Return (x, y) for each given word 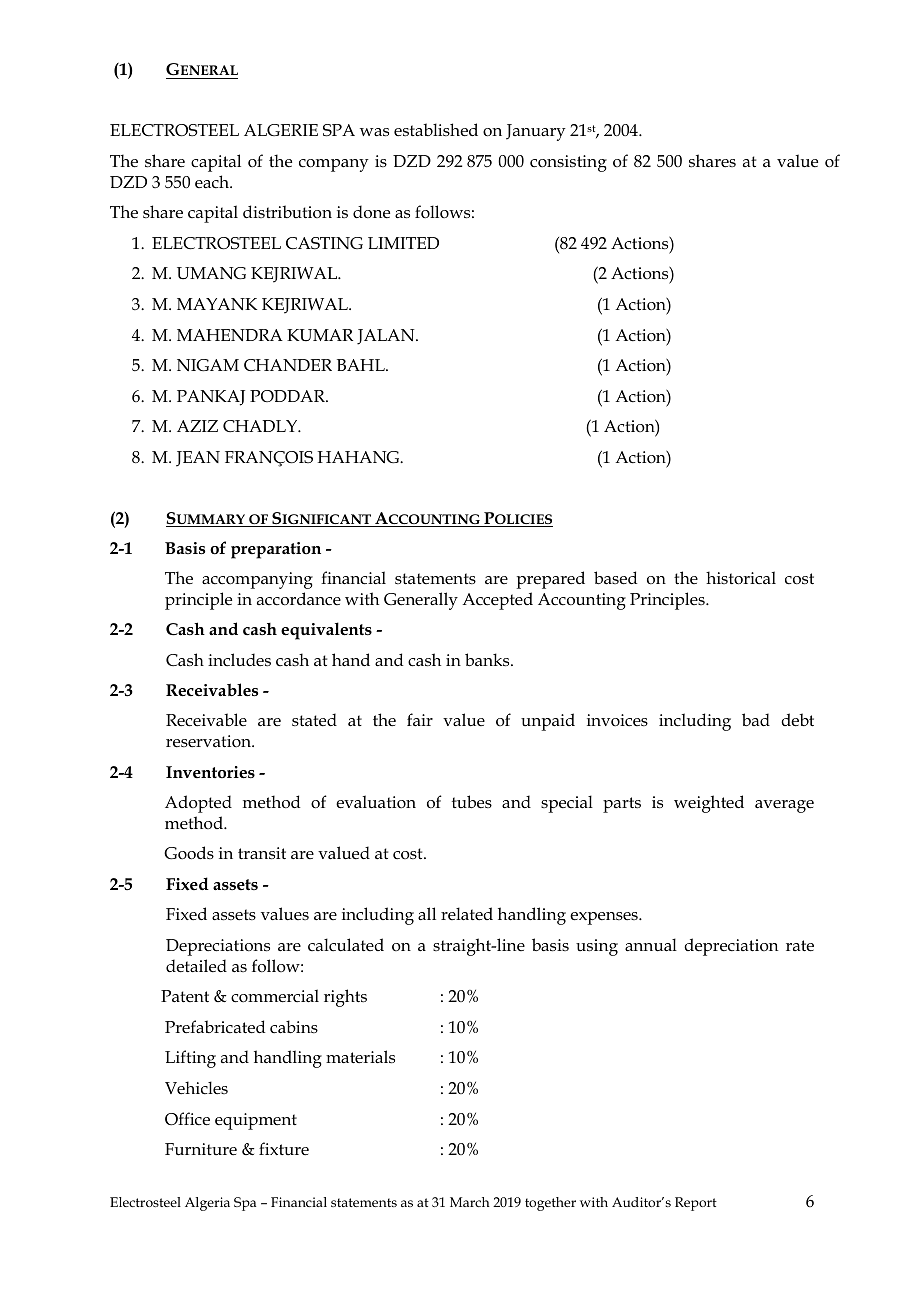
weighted (709, 804)
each (213, 181)
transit (262, 853)
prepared (550, 580)
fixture (284, 1148)
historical (741, 578)
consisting (568, 163)
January (536, 132)
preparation (276, 550)
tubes (472, 802)
